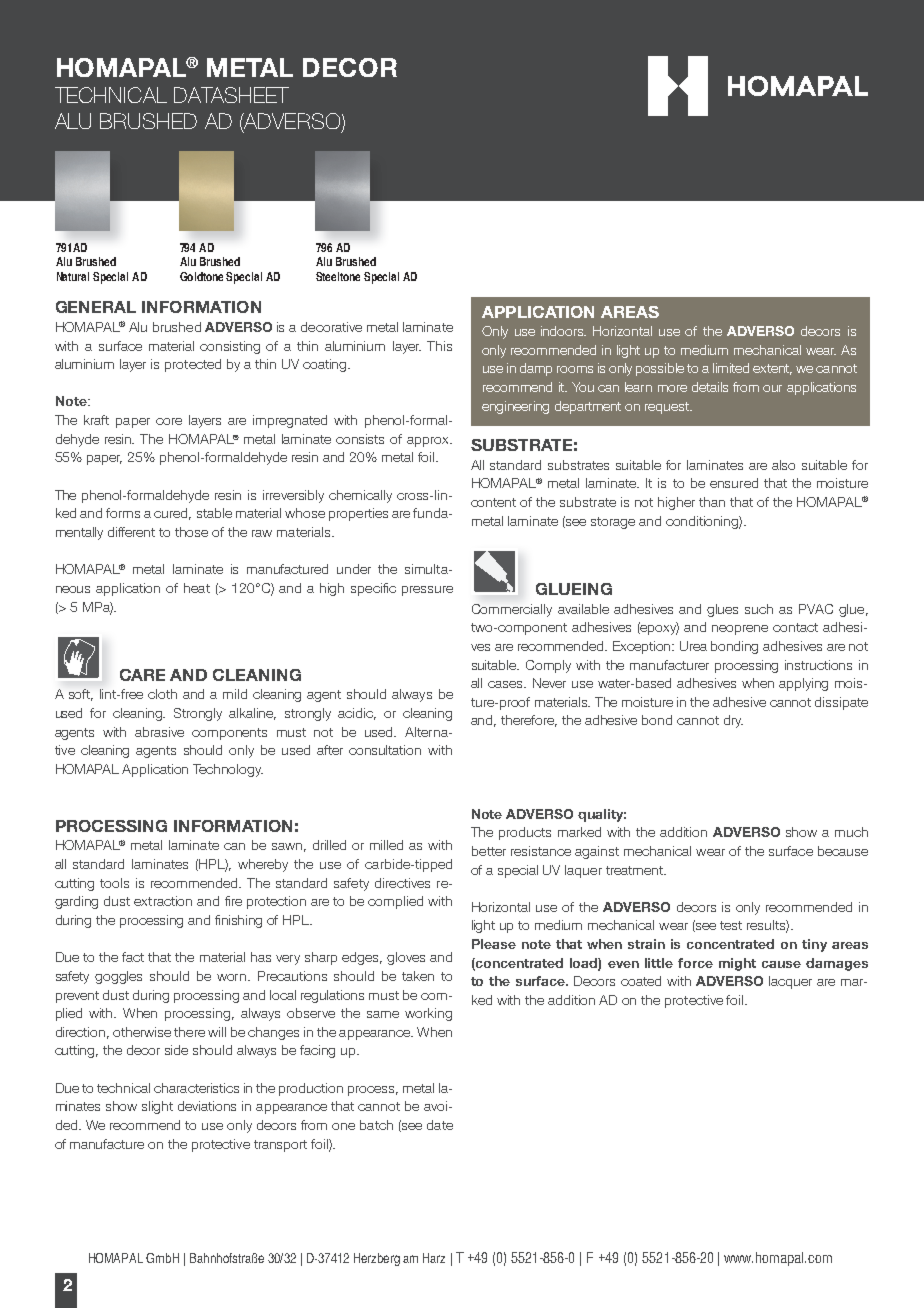  Describe the element at coordinates (563, 331) in the document. I see `indoors` at that location.
